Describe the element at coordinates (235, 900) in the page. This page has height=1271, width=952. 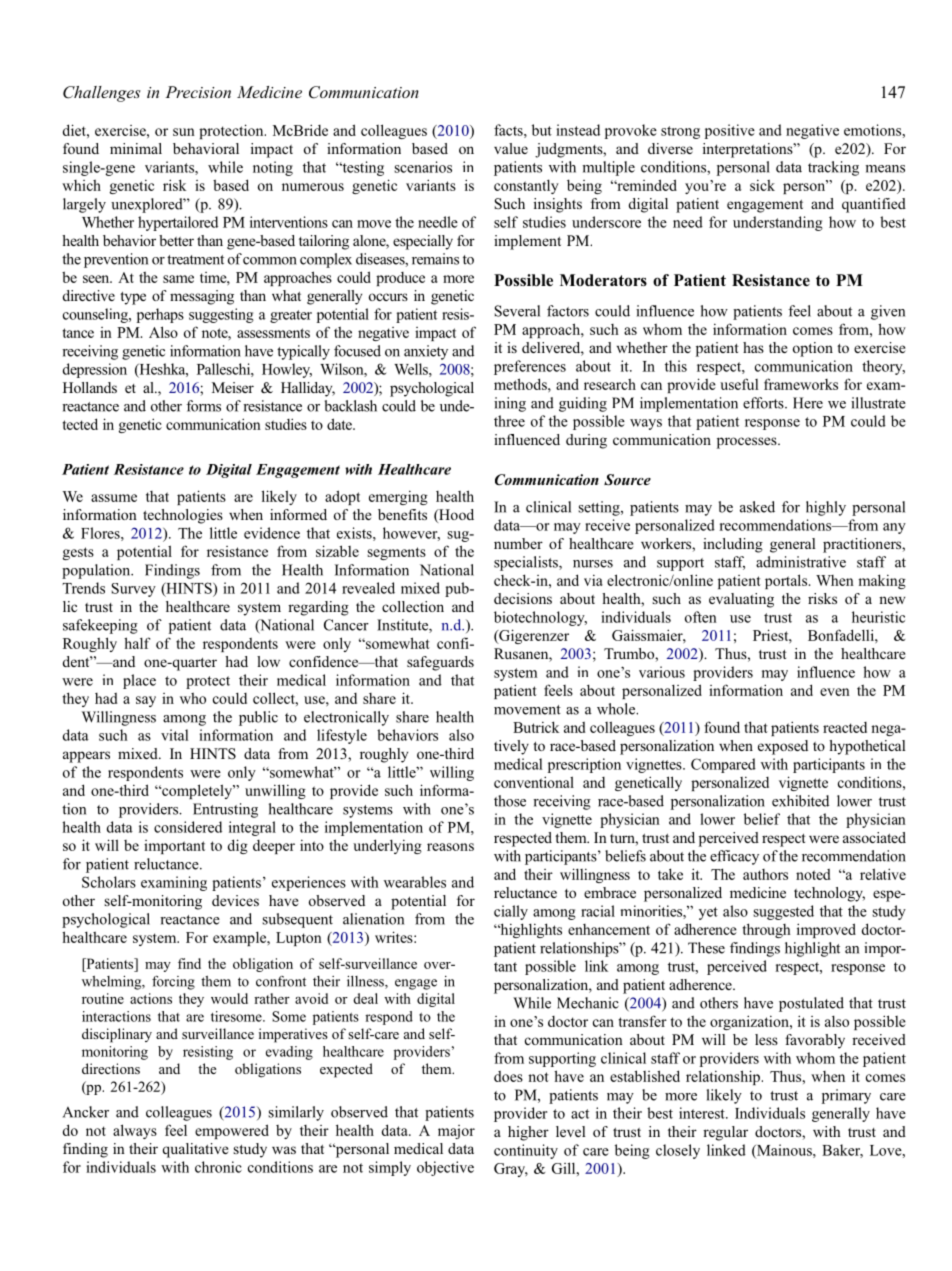
I see `devices` at that location.
